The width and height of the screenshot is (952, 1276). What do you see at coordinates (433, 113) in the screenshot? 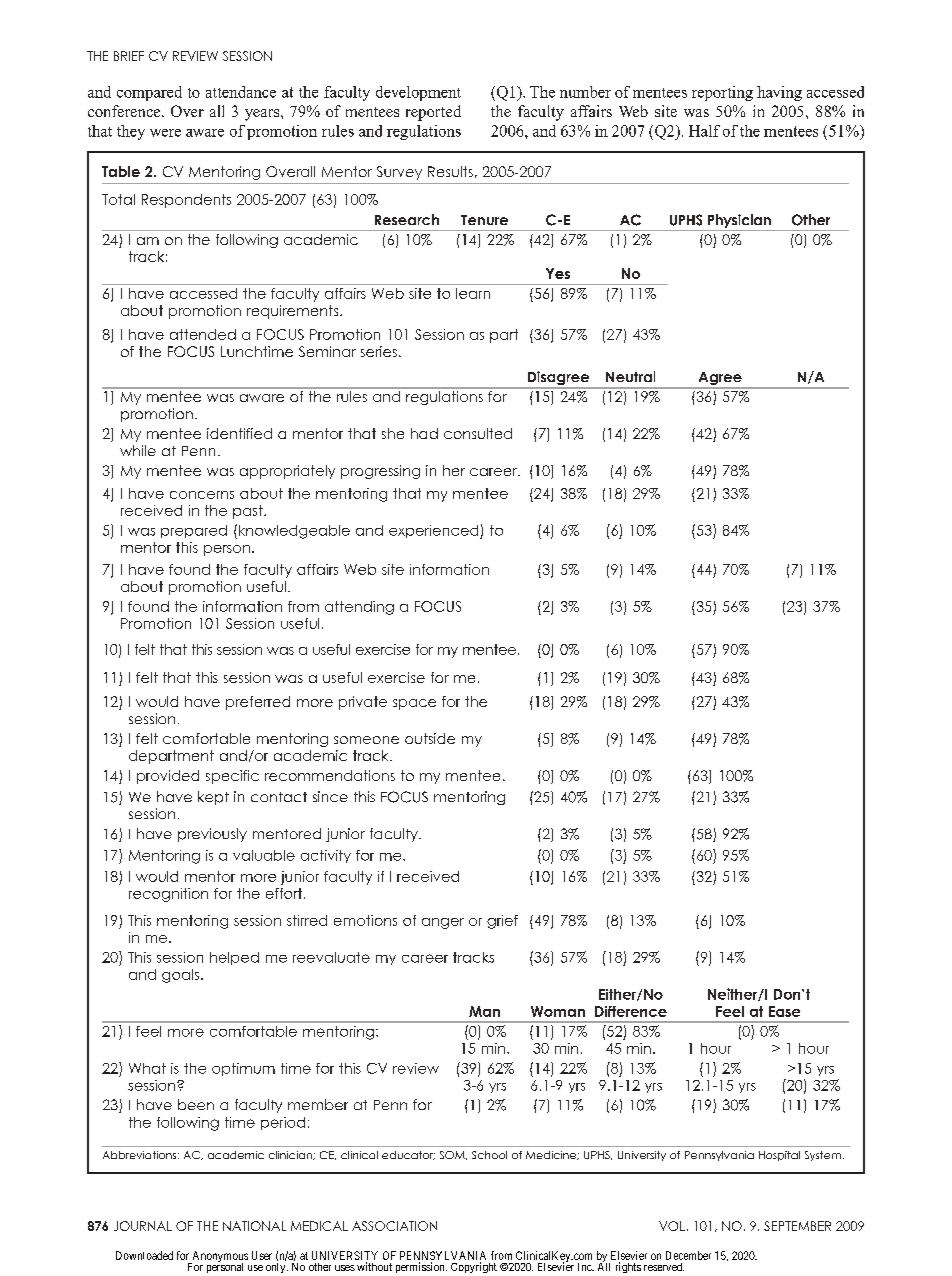
I see `reported` at bounding box center [433, 113].
